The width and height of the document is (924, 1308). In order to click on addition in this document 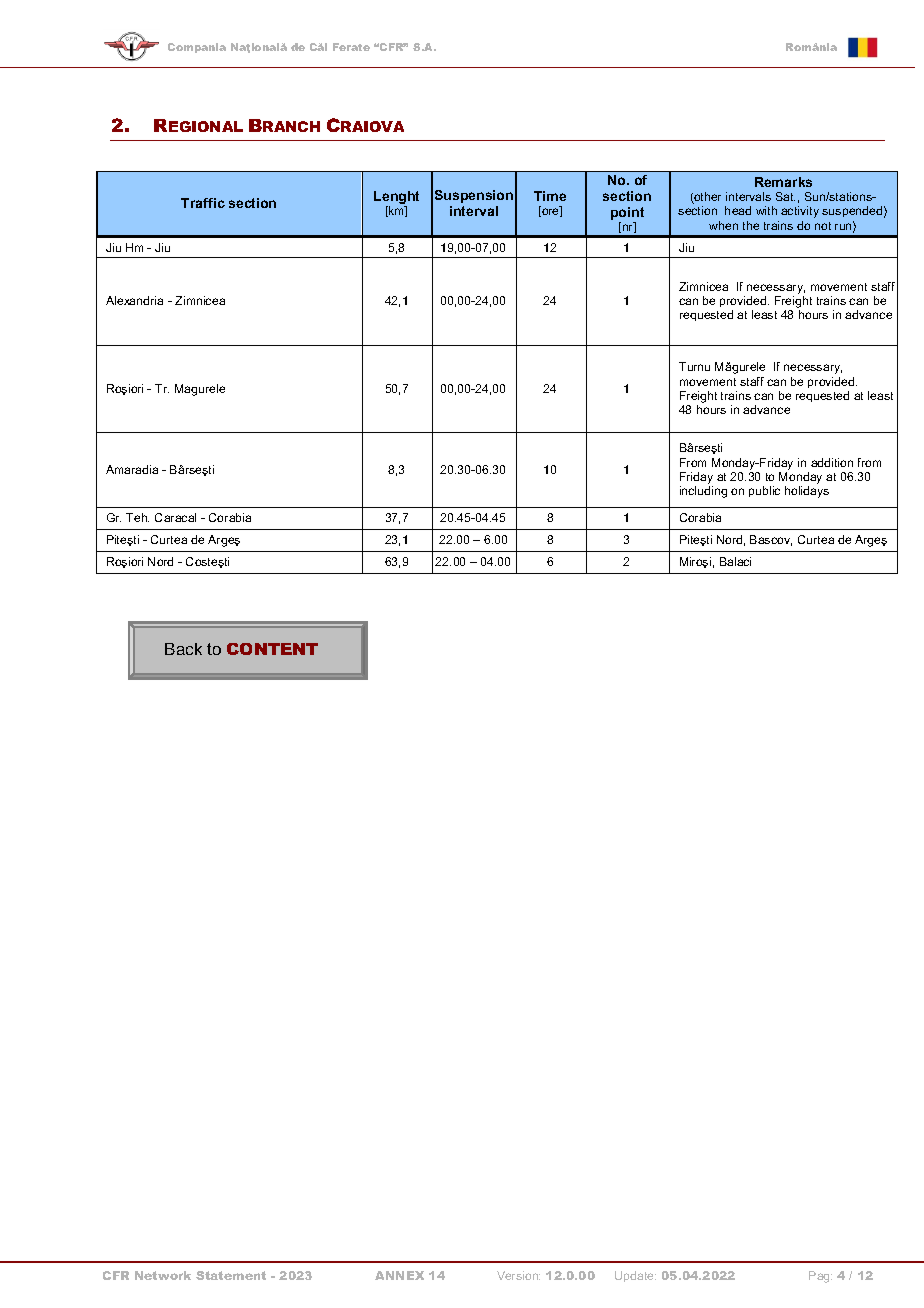, I will do `click(832, 462)`.
